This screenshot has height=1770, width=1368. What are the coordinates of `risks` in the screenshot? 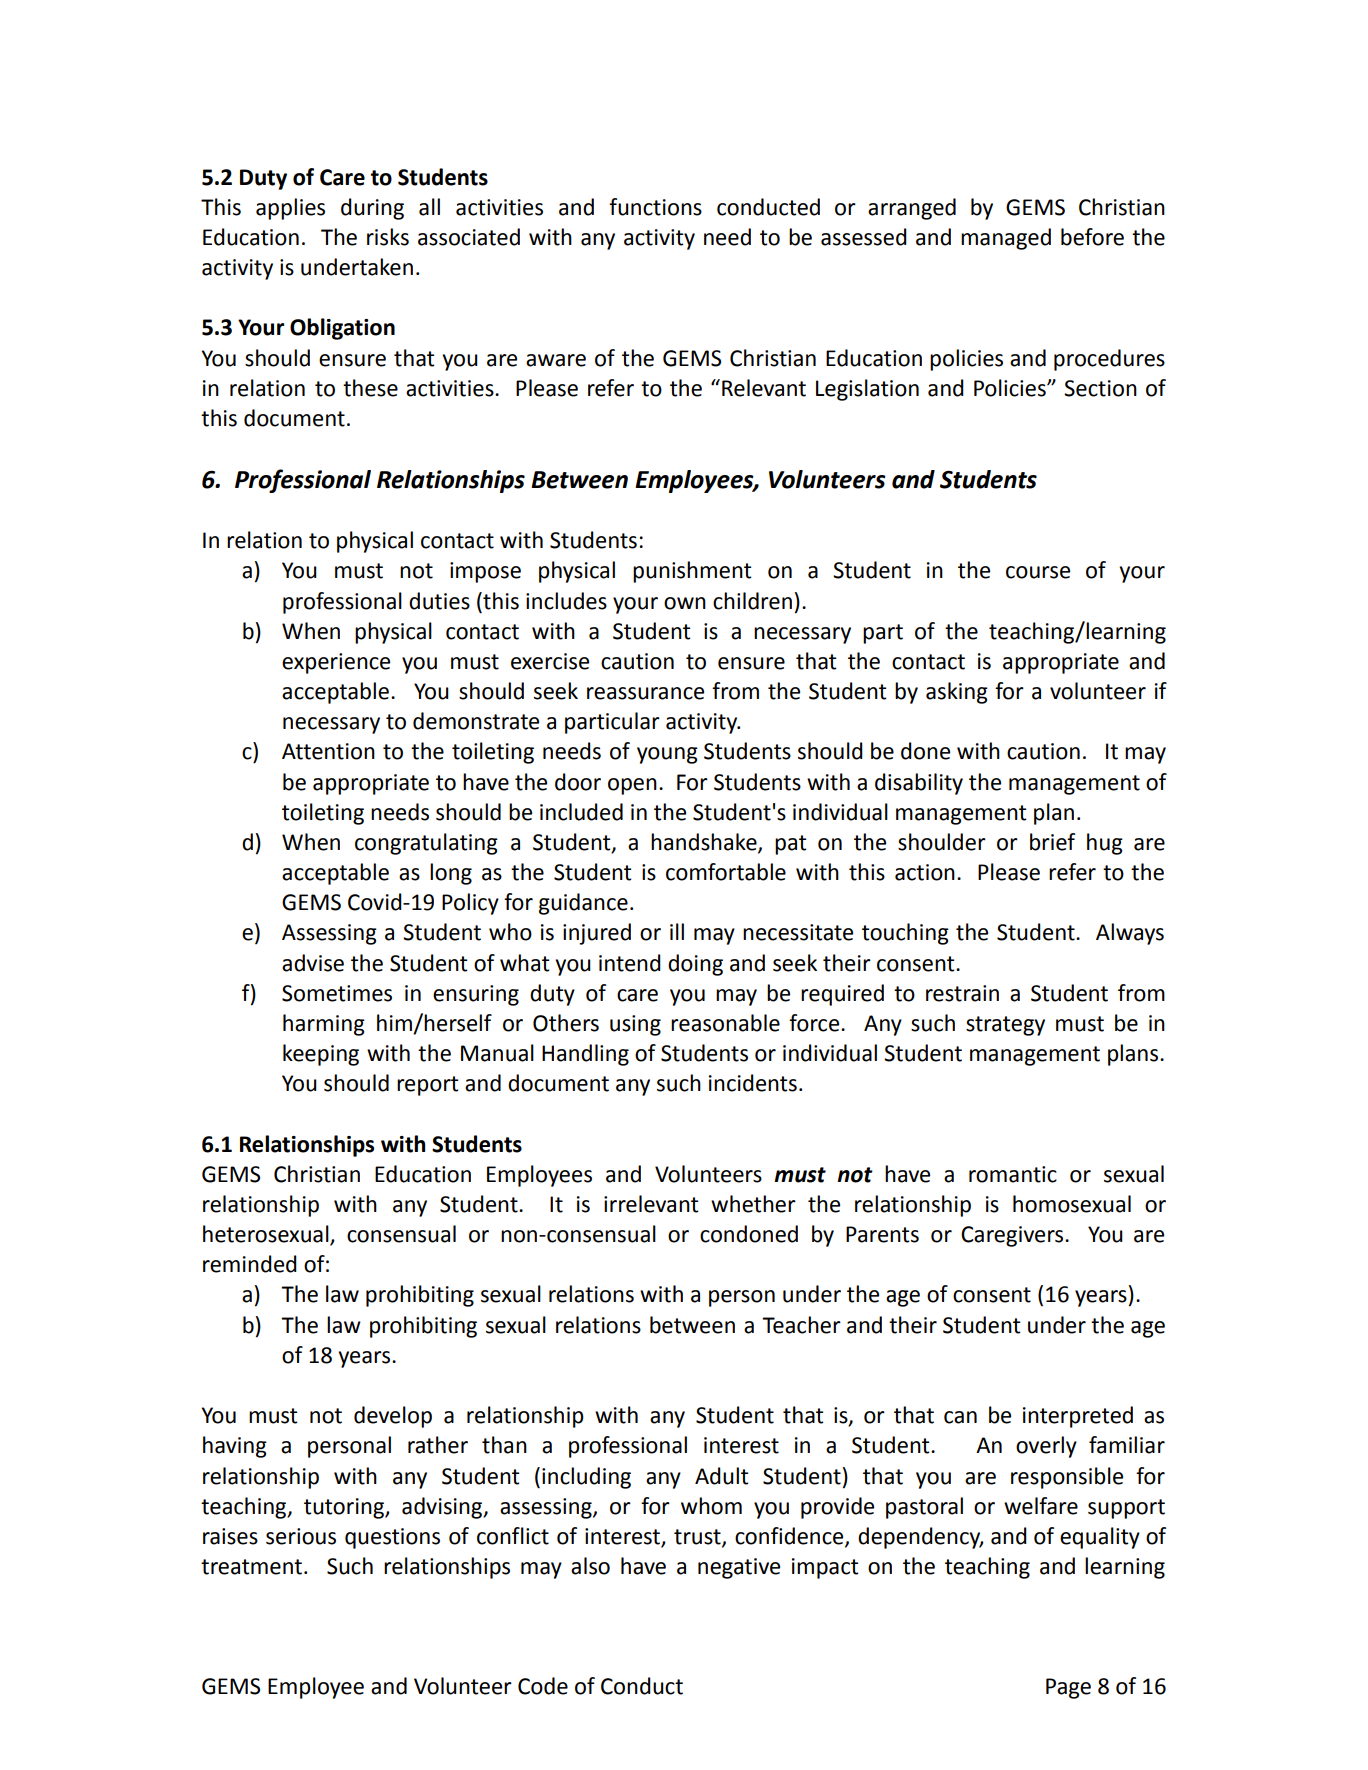 It's located at (388, 237).
